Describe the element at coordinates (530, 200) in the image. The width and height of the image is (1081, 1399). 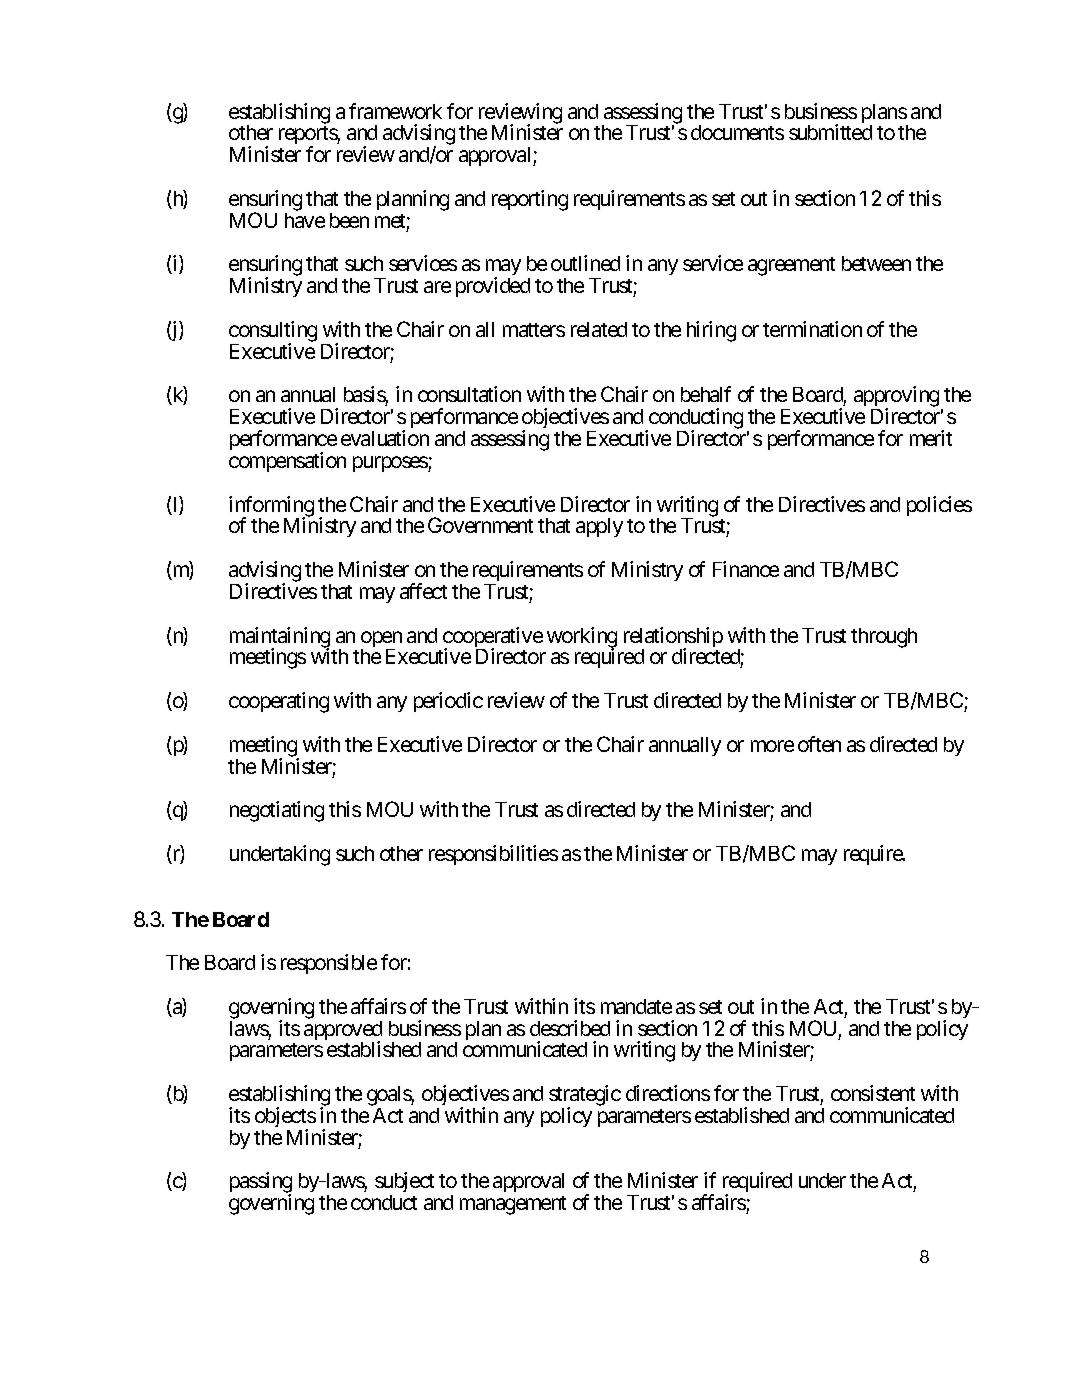
I see `reporting` at that location.
